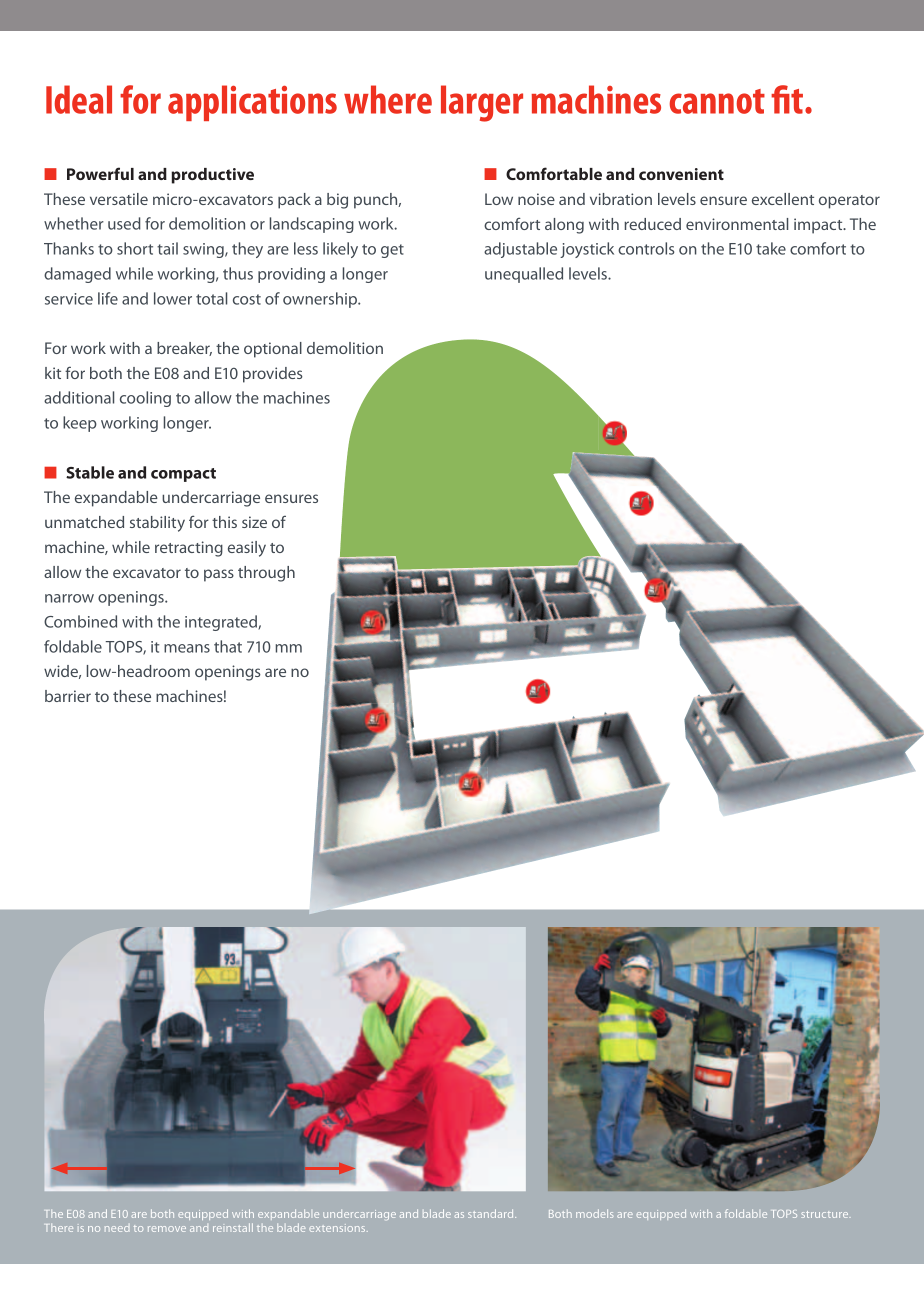  Describe the element at coordinates (266, 574) in the image. I see `through` at that location.
